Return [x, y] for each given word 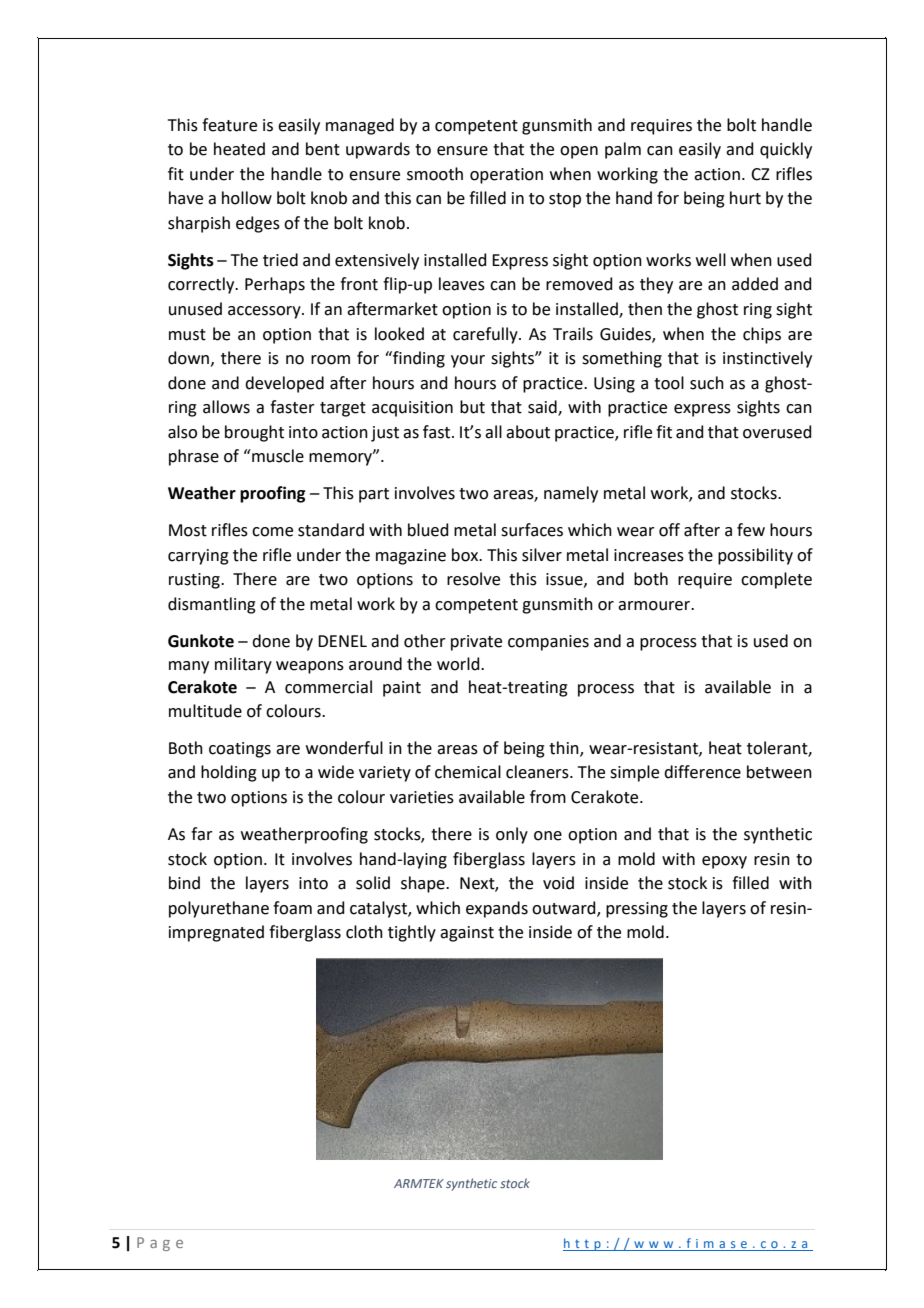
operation [506, 176]
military [243, 665]
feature [229, 125]
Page [160, 1244]
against [467, 934]
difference [702, 772]
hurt [745, 198]
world [459, 664]
